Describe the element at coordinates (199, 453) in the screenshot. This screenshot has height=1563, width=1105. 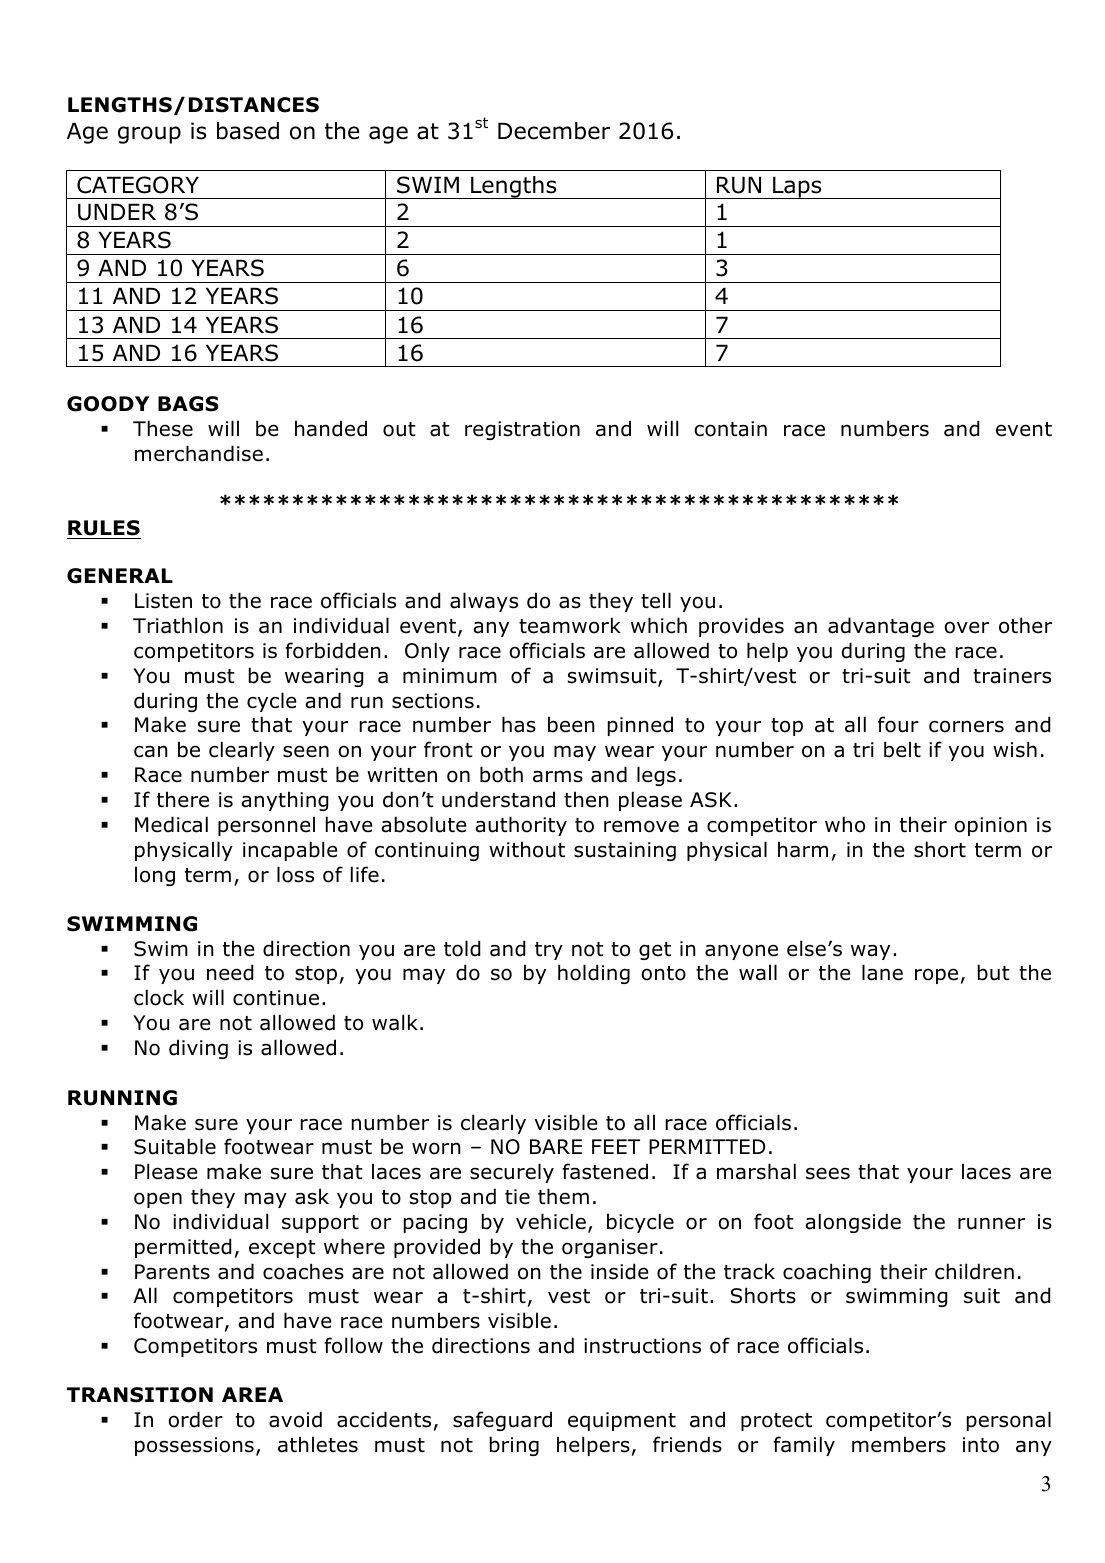
I see `merchandise` at that location.
